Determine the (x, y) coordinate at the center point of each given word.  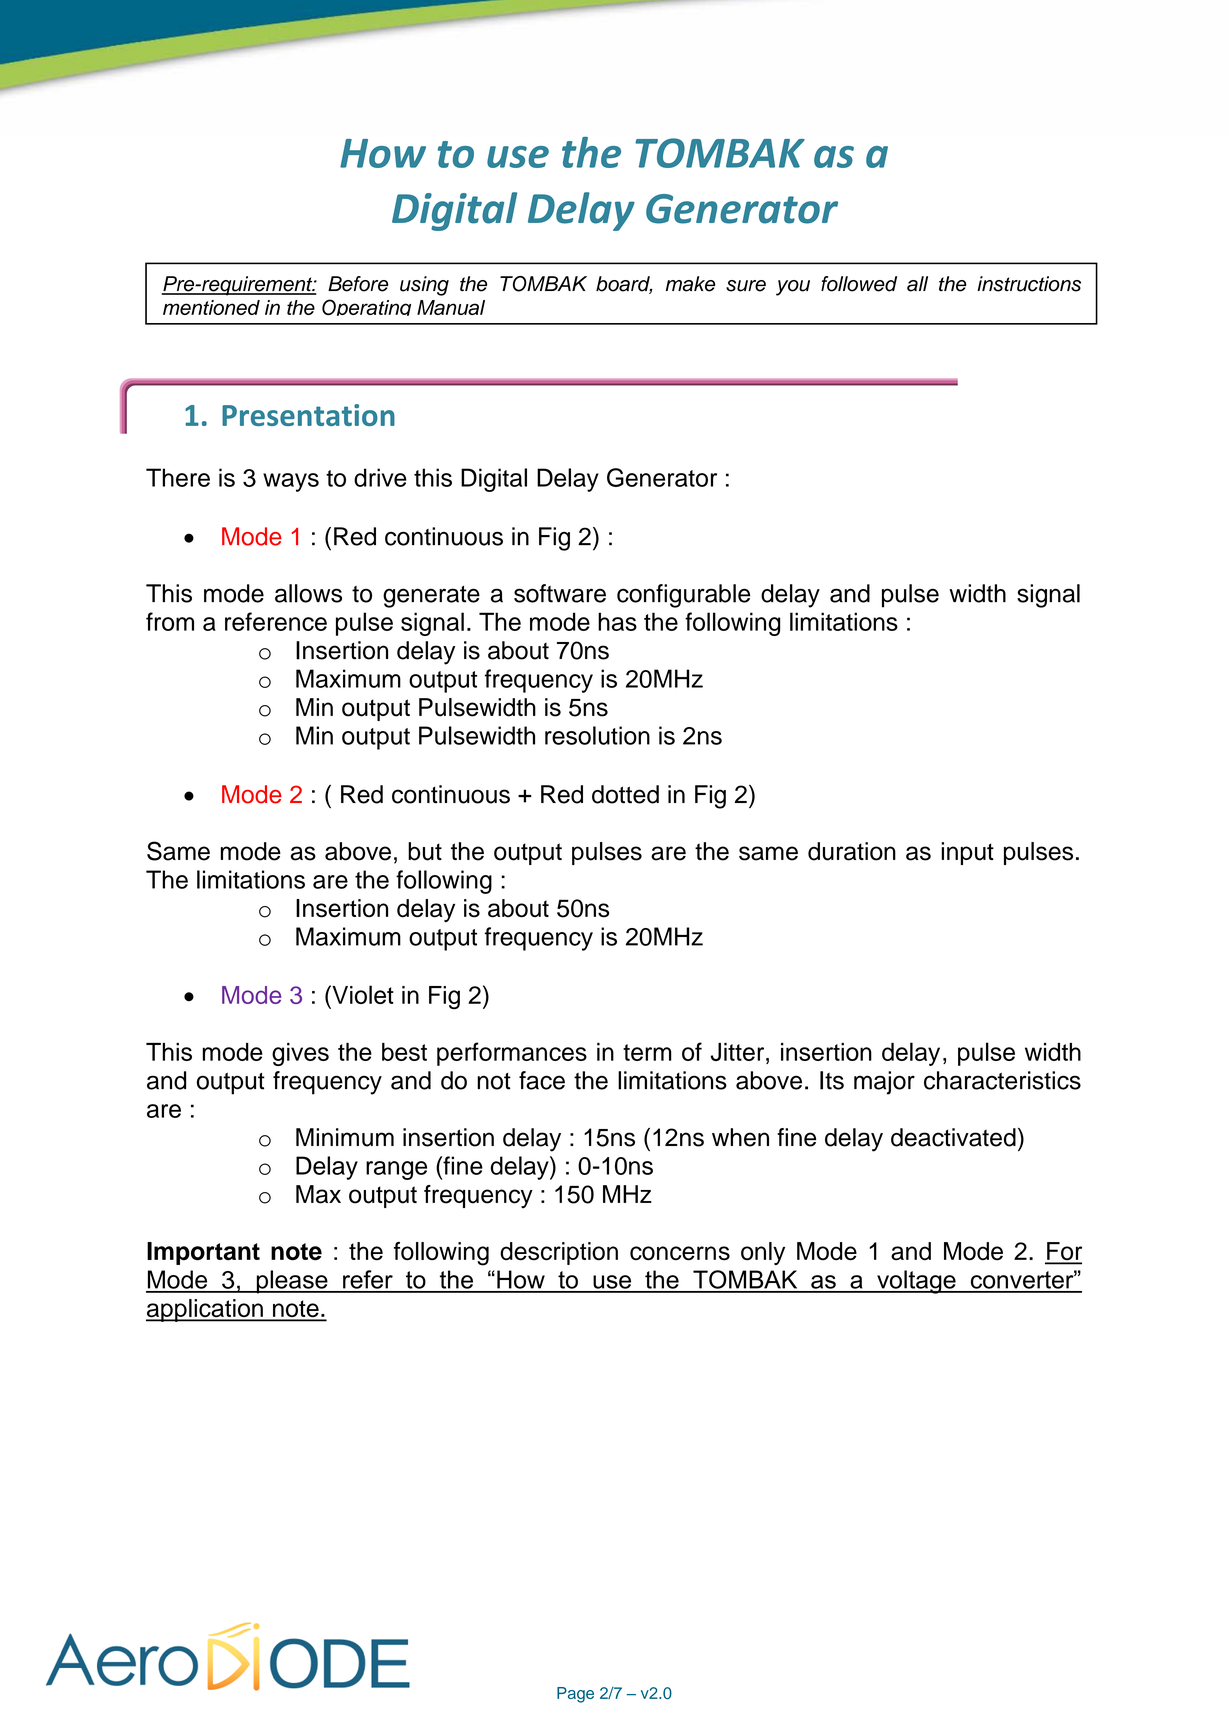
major (884, 1083)
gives (300, 1054)
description (559, 1253)
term (647, 1052)
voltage (916, 1282)
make (690, 284)
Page (575, 1695)
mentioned (211, 307)
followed (859, 284)
